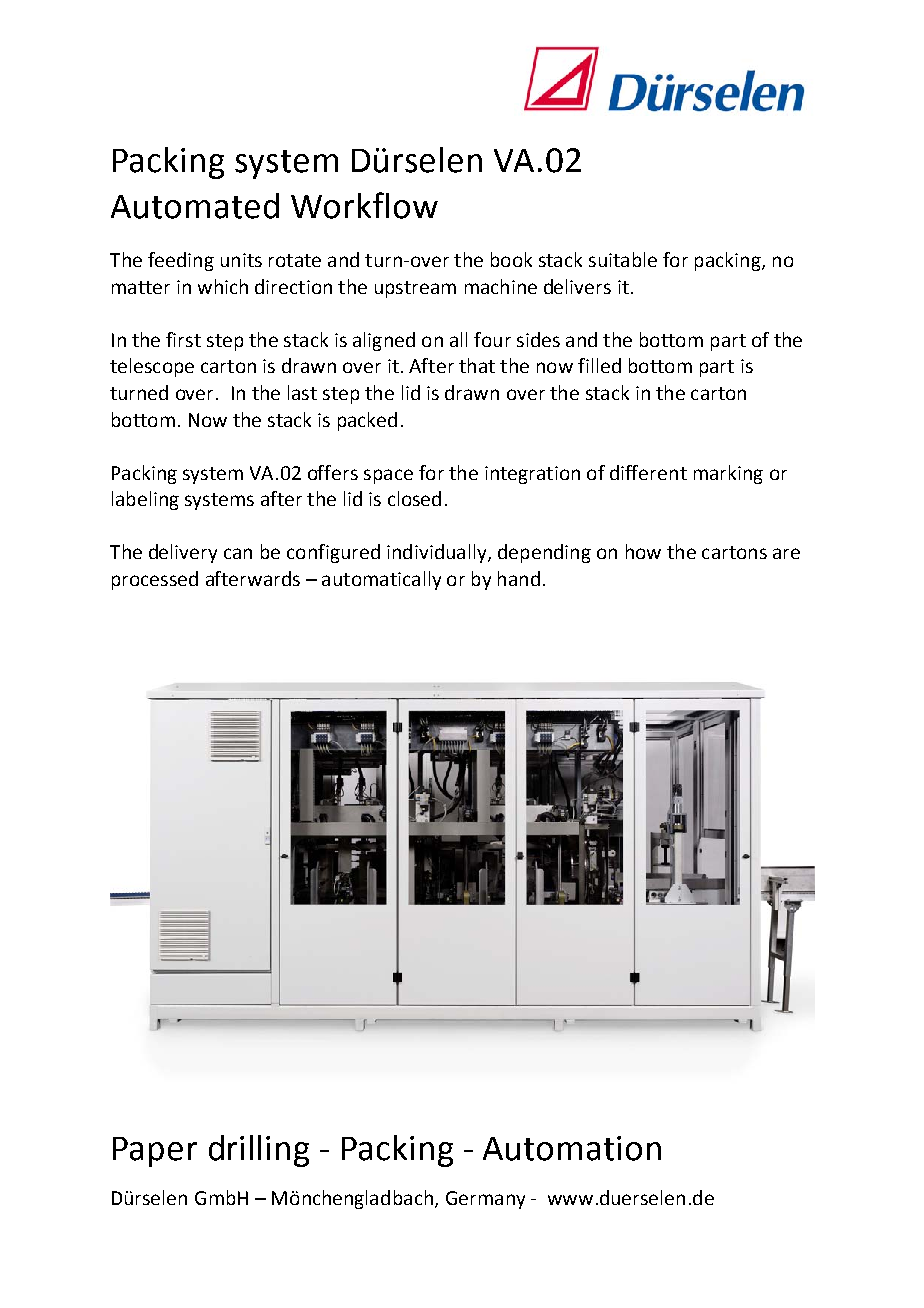 The height and width of the screenshot is (1308, 924). I want to click on Paper, so click(155, 1152).
